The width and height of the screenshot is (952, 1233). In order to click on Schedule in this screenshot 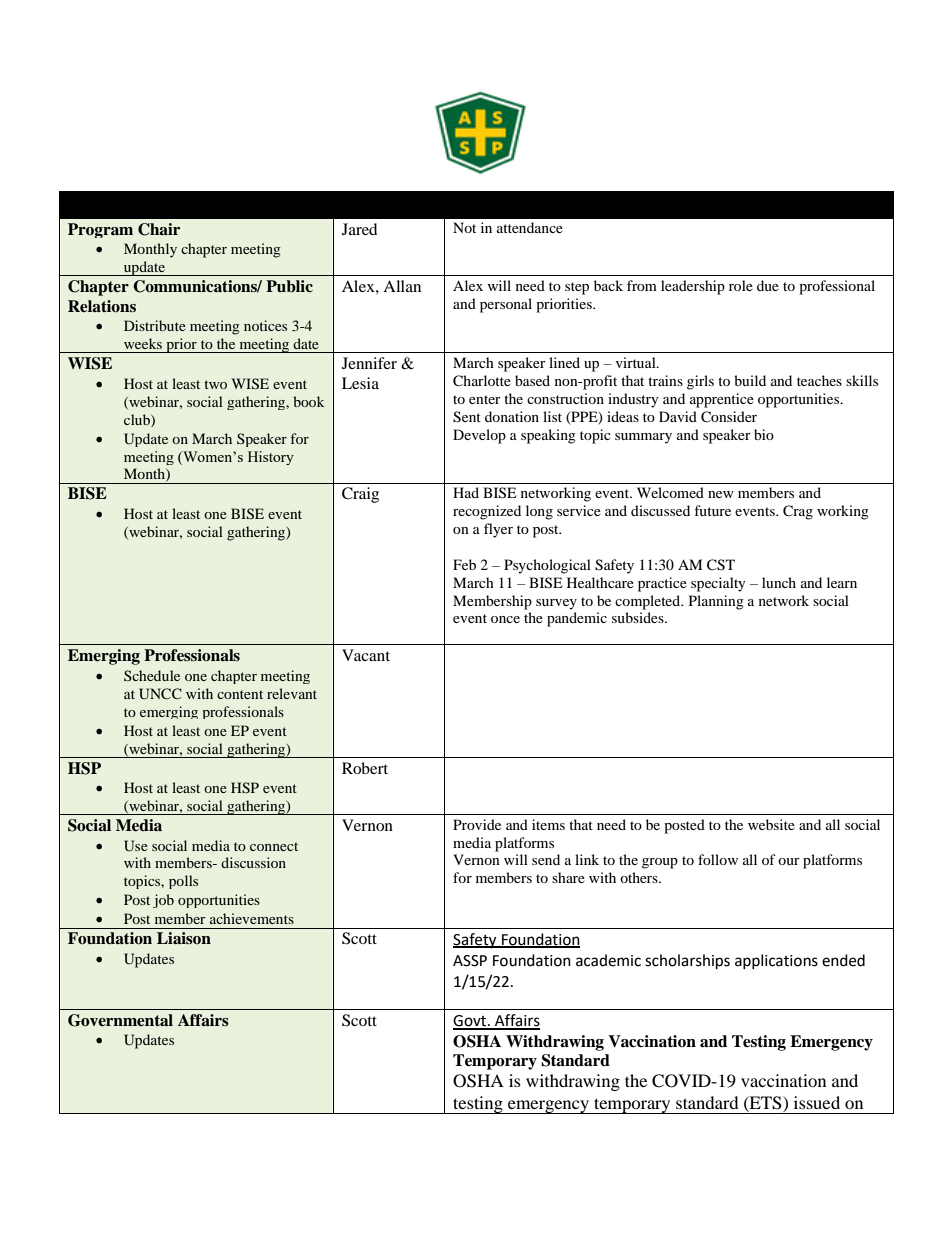, I will do `click(152, 675)`.
